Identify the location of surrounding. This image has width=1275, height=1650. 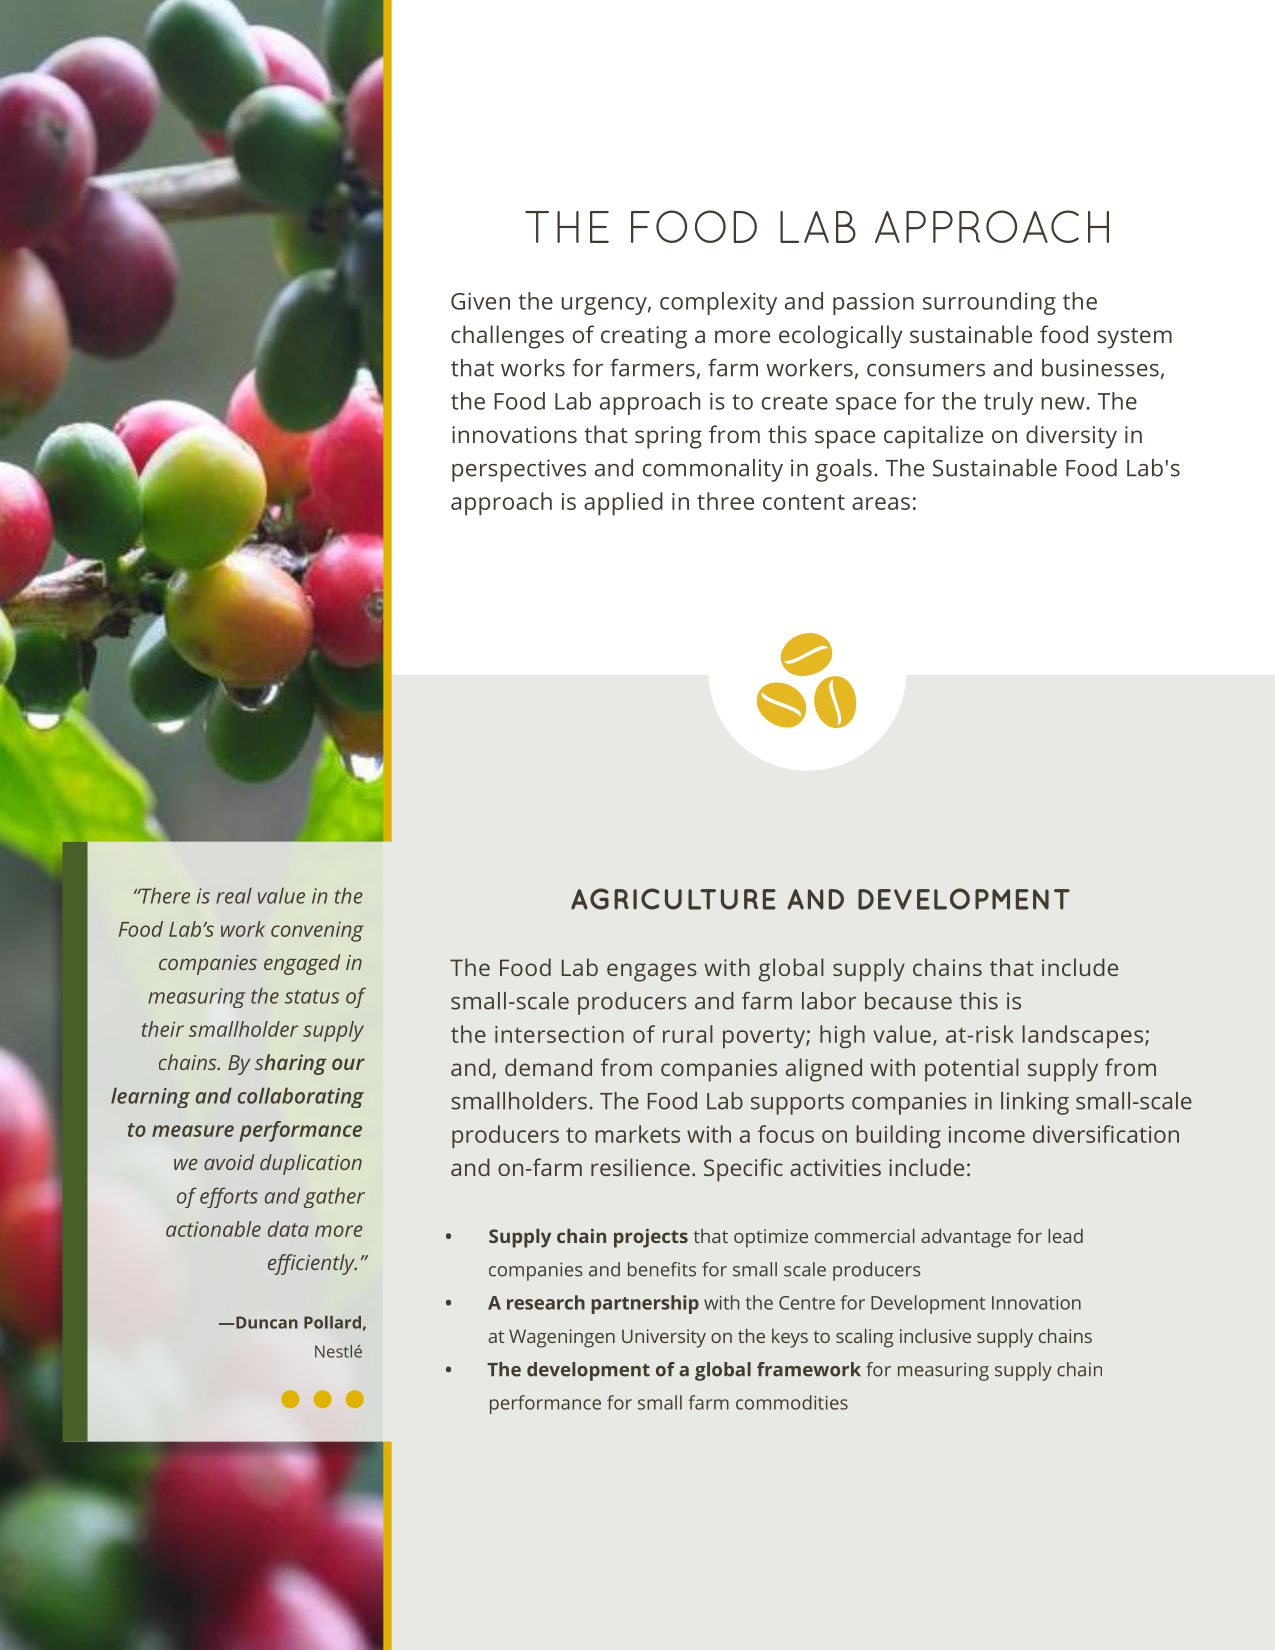
(989, 303).
